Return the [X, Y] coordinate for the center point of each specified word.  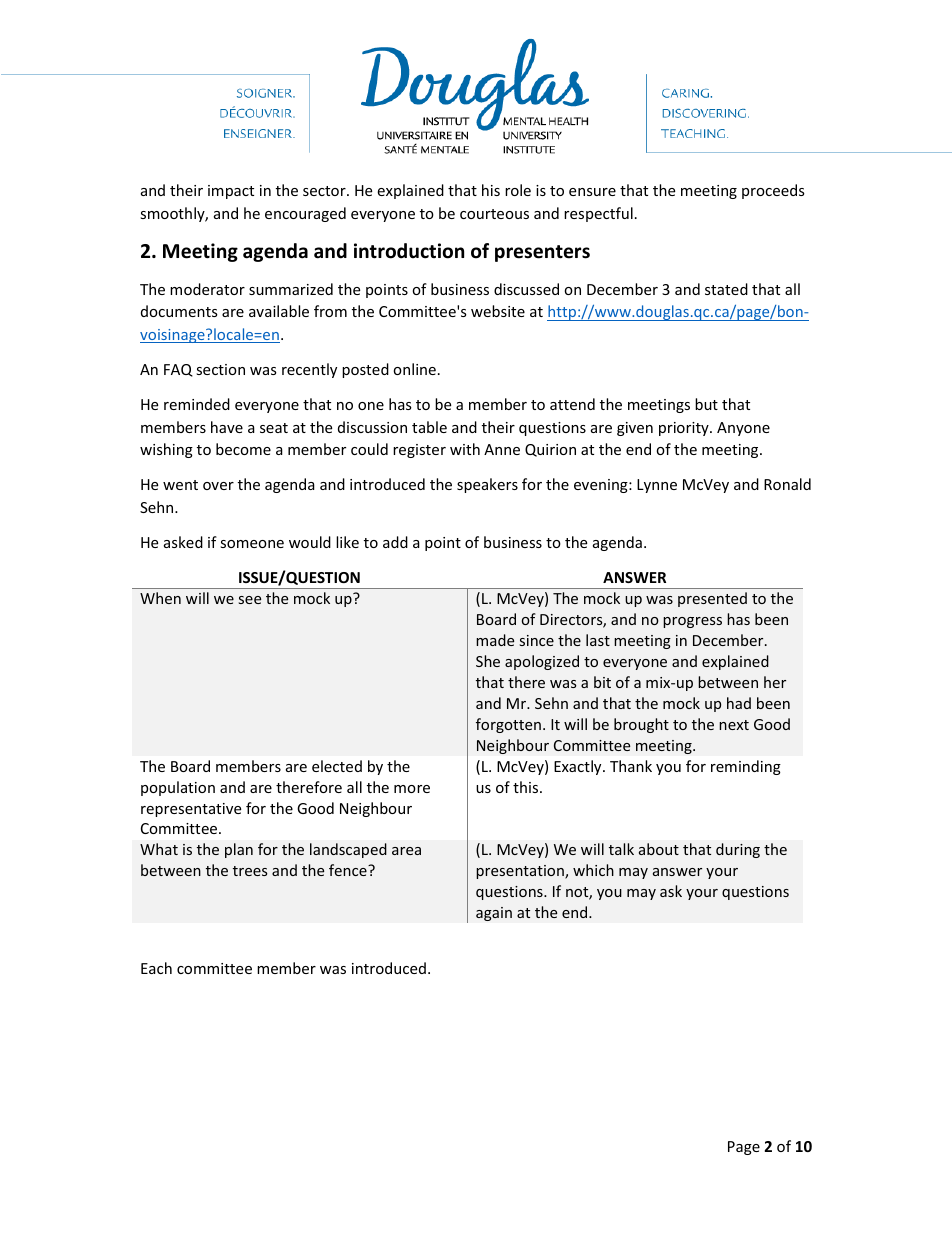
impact [231, 192]
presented [712, 599]
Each [156, 968]
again [494, 914]
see [250, 600]
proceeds [773, 191]
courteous [494, 214]
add [395, 542]
